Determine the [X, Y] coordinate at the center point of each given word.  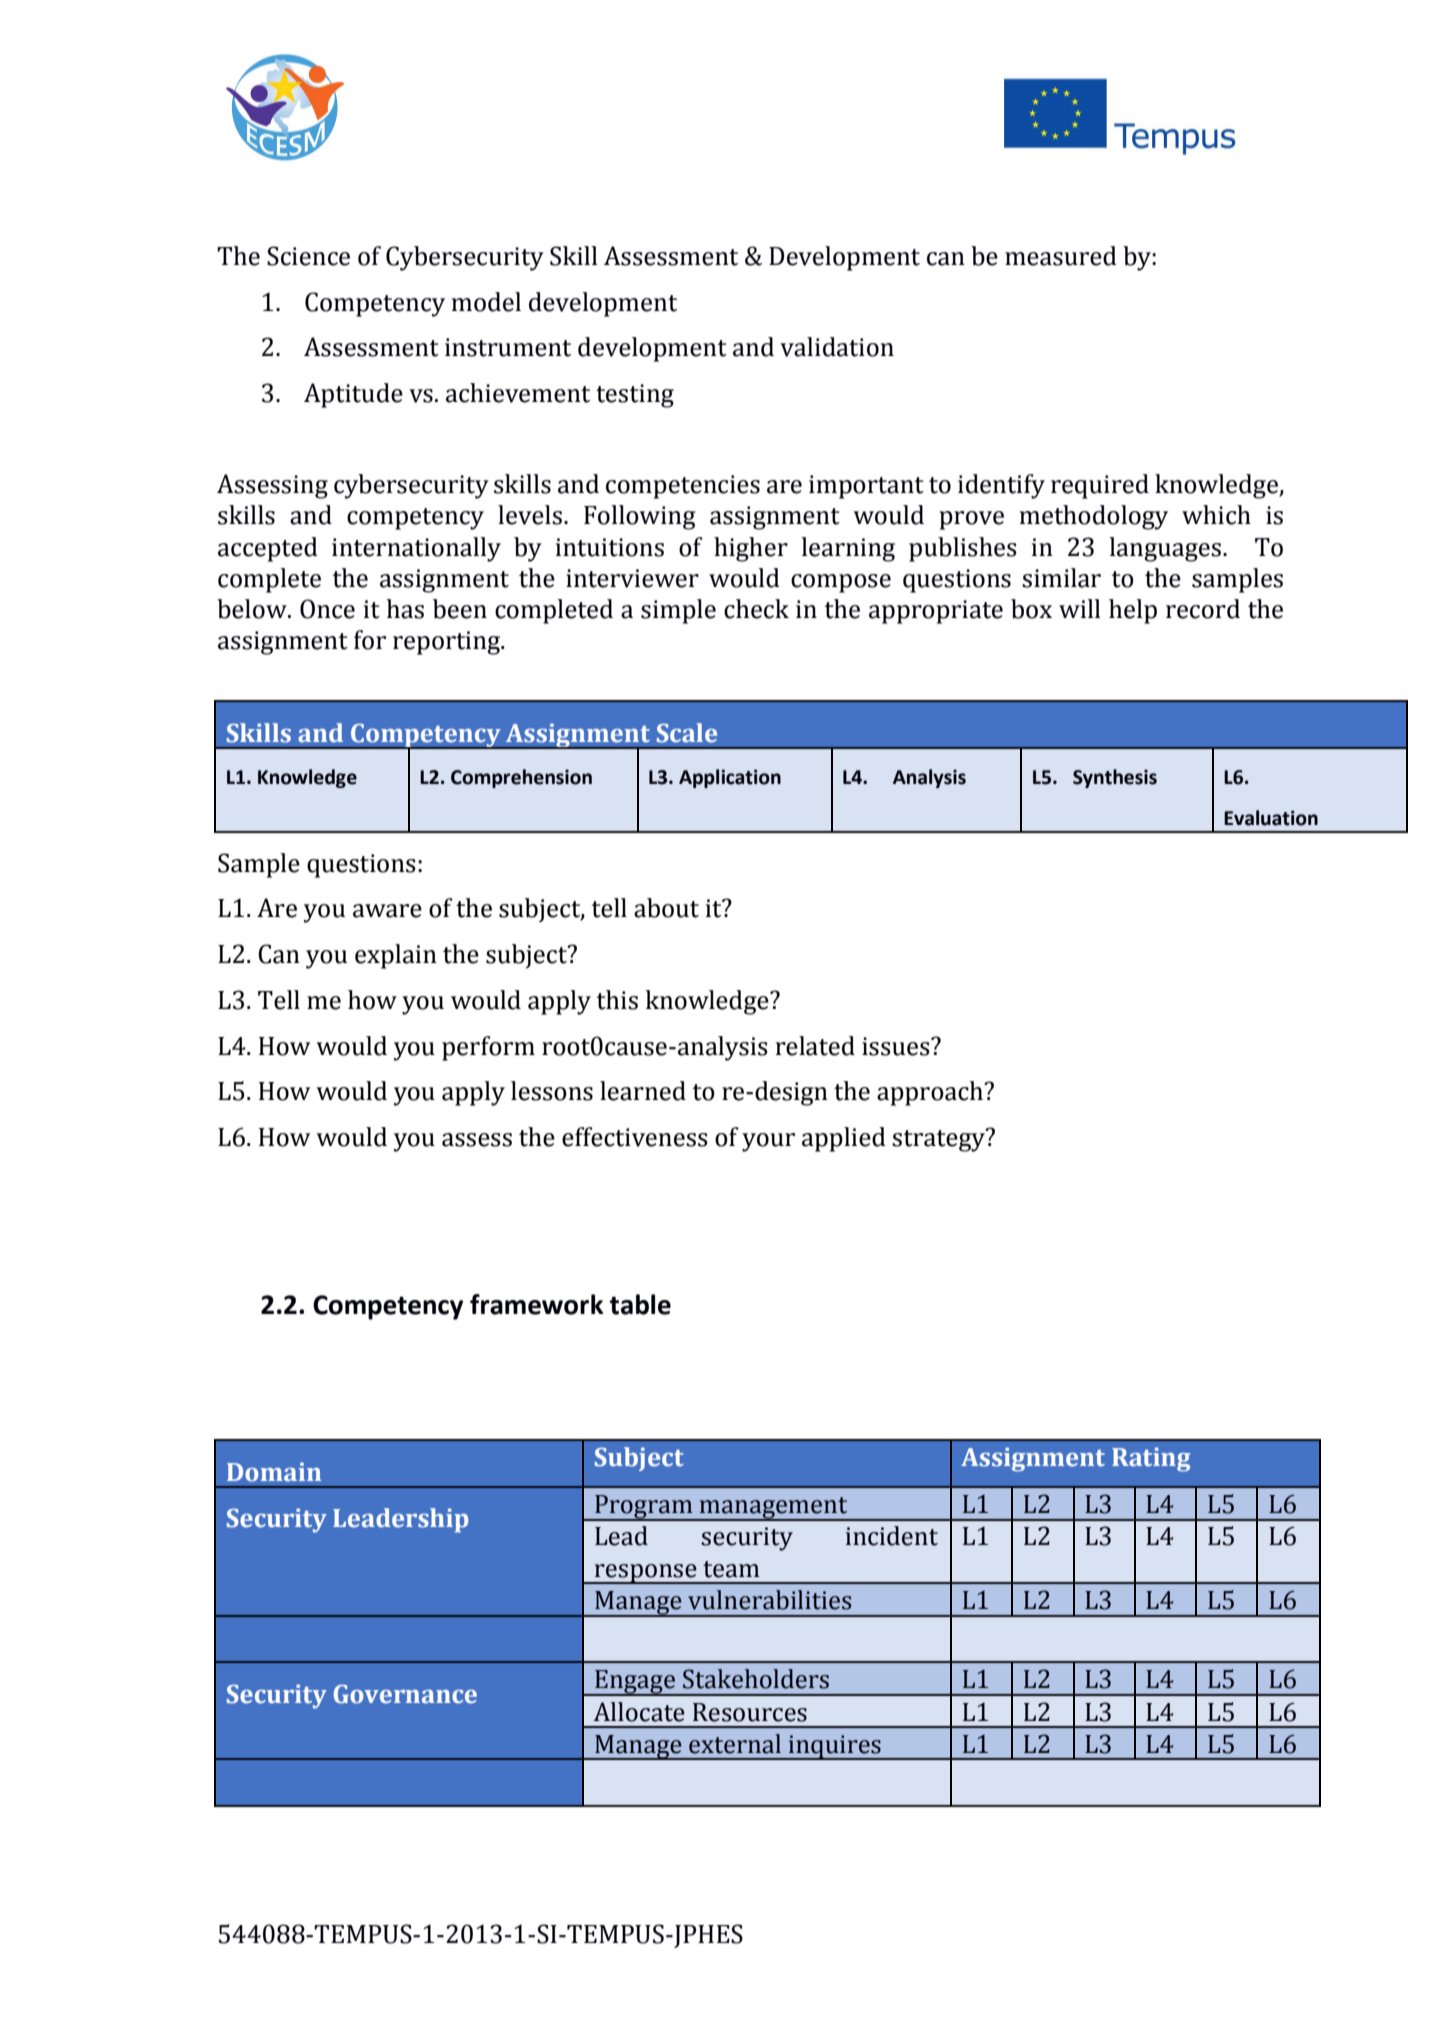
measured [1061, 256]
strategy [939, 1140]
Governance [405, 1694]
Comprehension [521, 778]
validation [837, 347]
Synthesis [1115, 778]
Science [308, 256]
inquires [835, 1747]
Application [730, 778]
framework [537, 1304]
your [768, 1142]
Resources [750, 1712]
